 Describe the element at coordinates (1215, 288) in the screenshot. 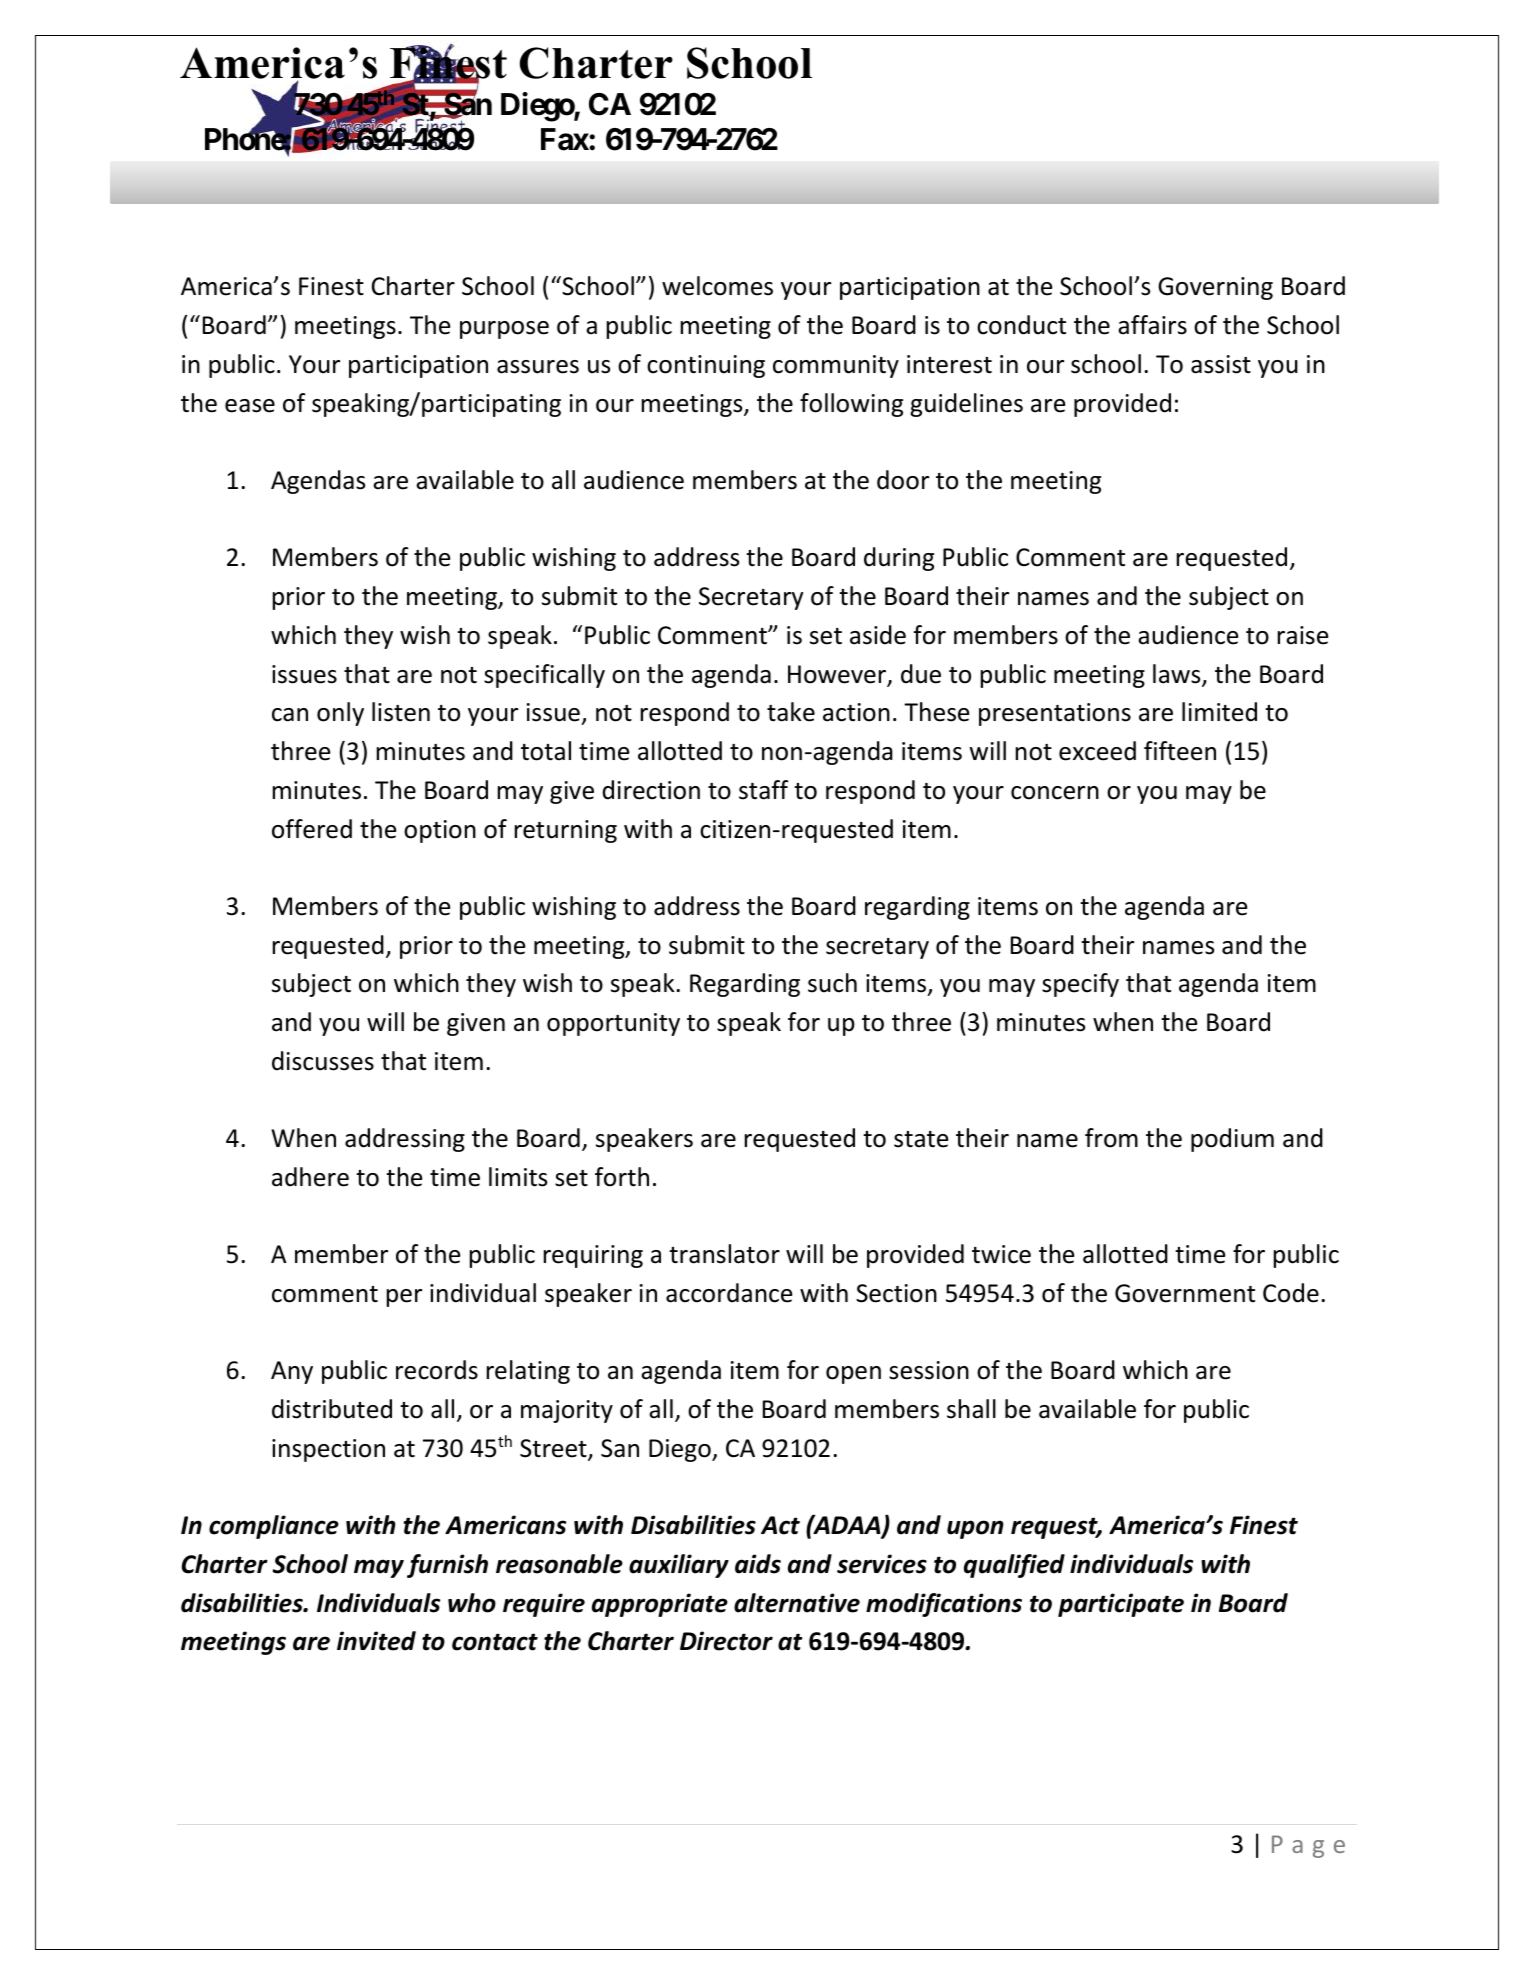

I see `Governing` at that location.
